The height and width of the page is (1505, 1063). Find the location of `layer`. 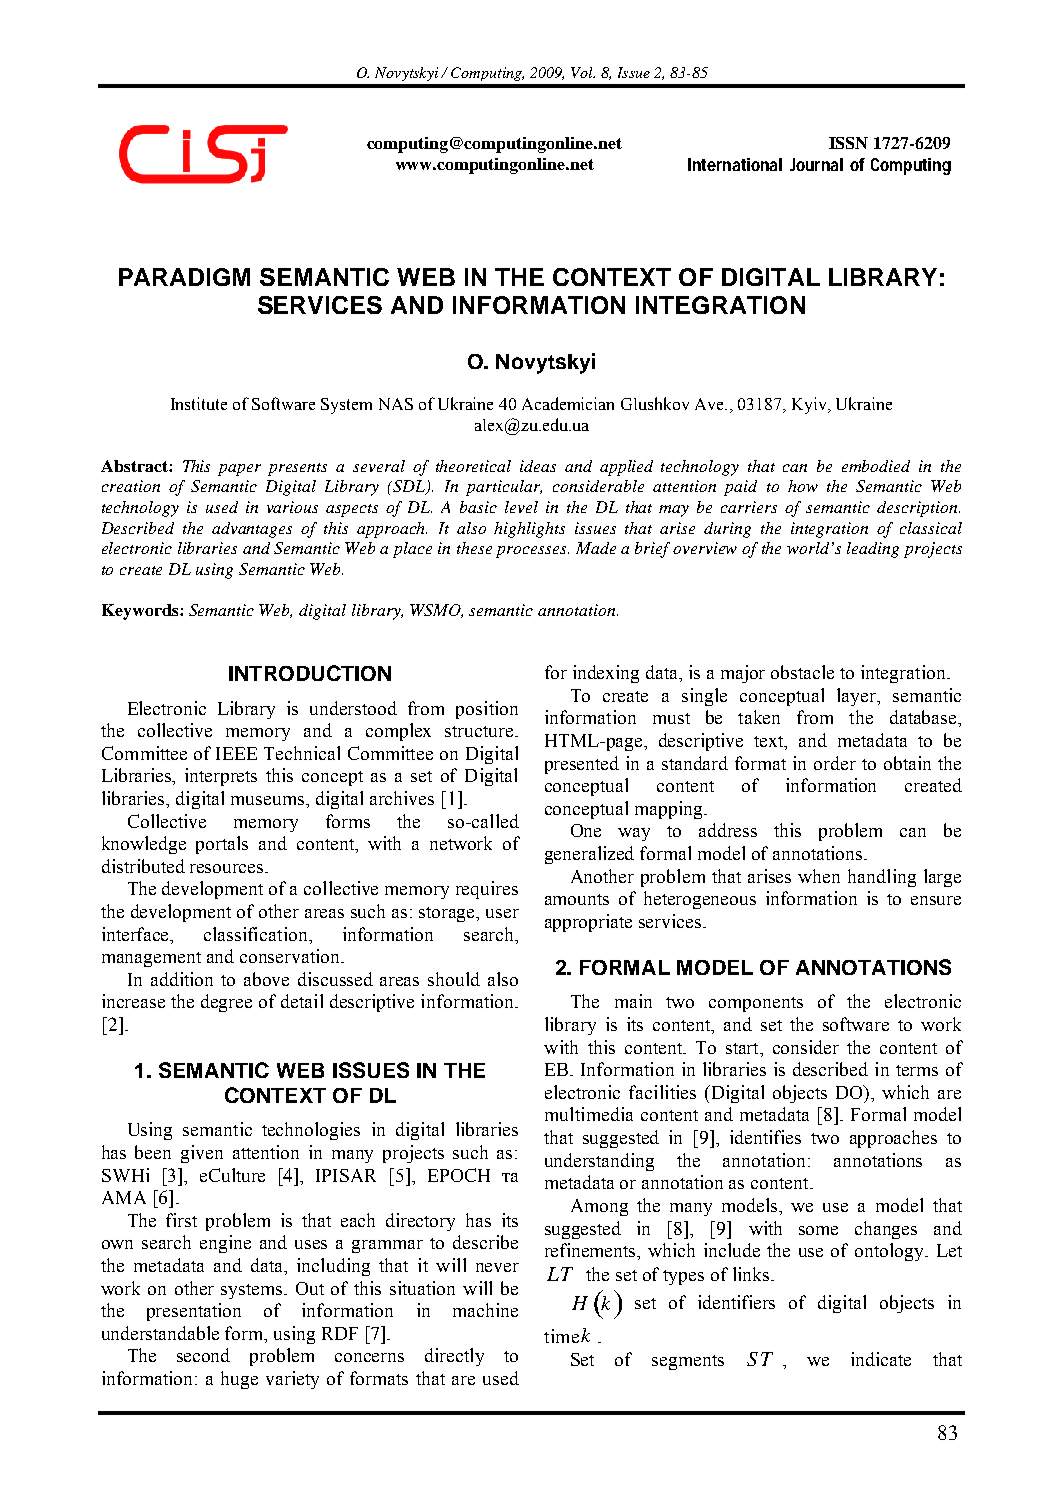

layer is located at coordinates (858, 697).
